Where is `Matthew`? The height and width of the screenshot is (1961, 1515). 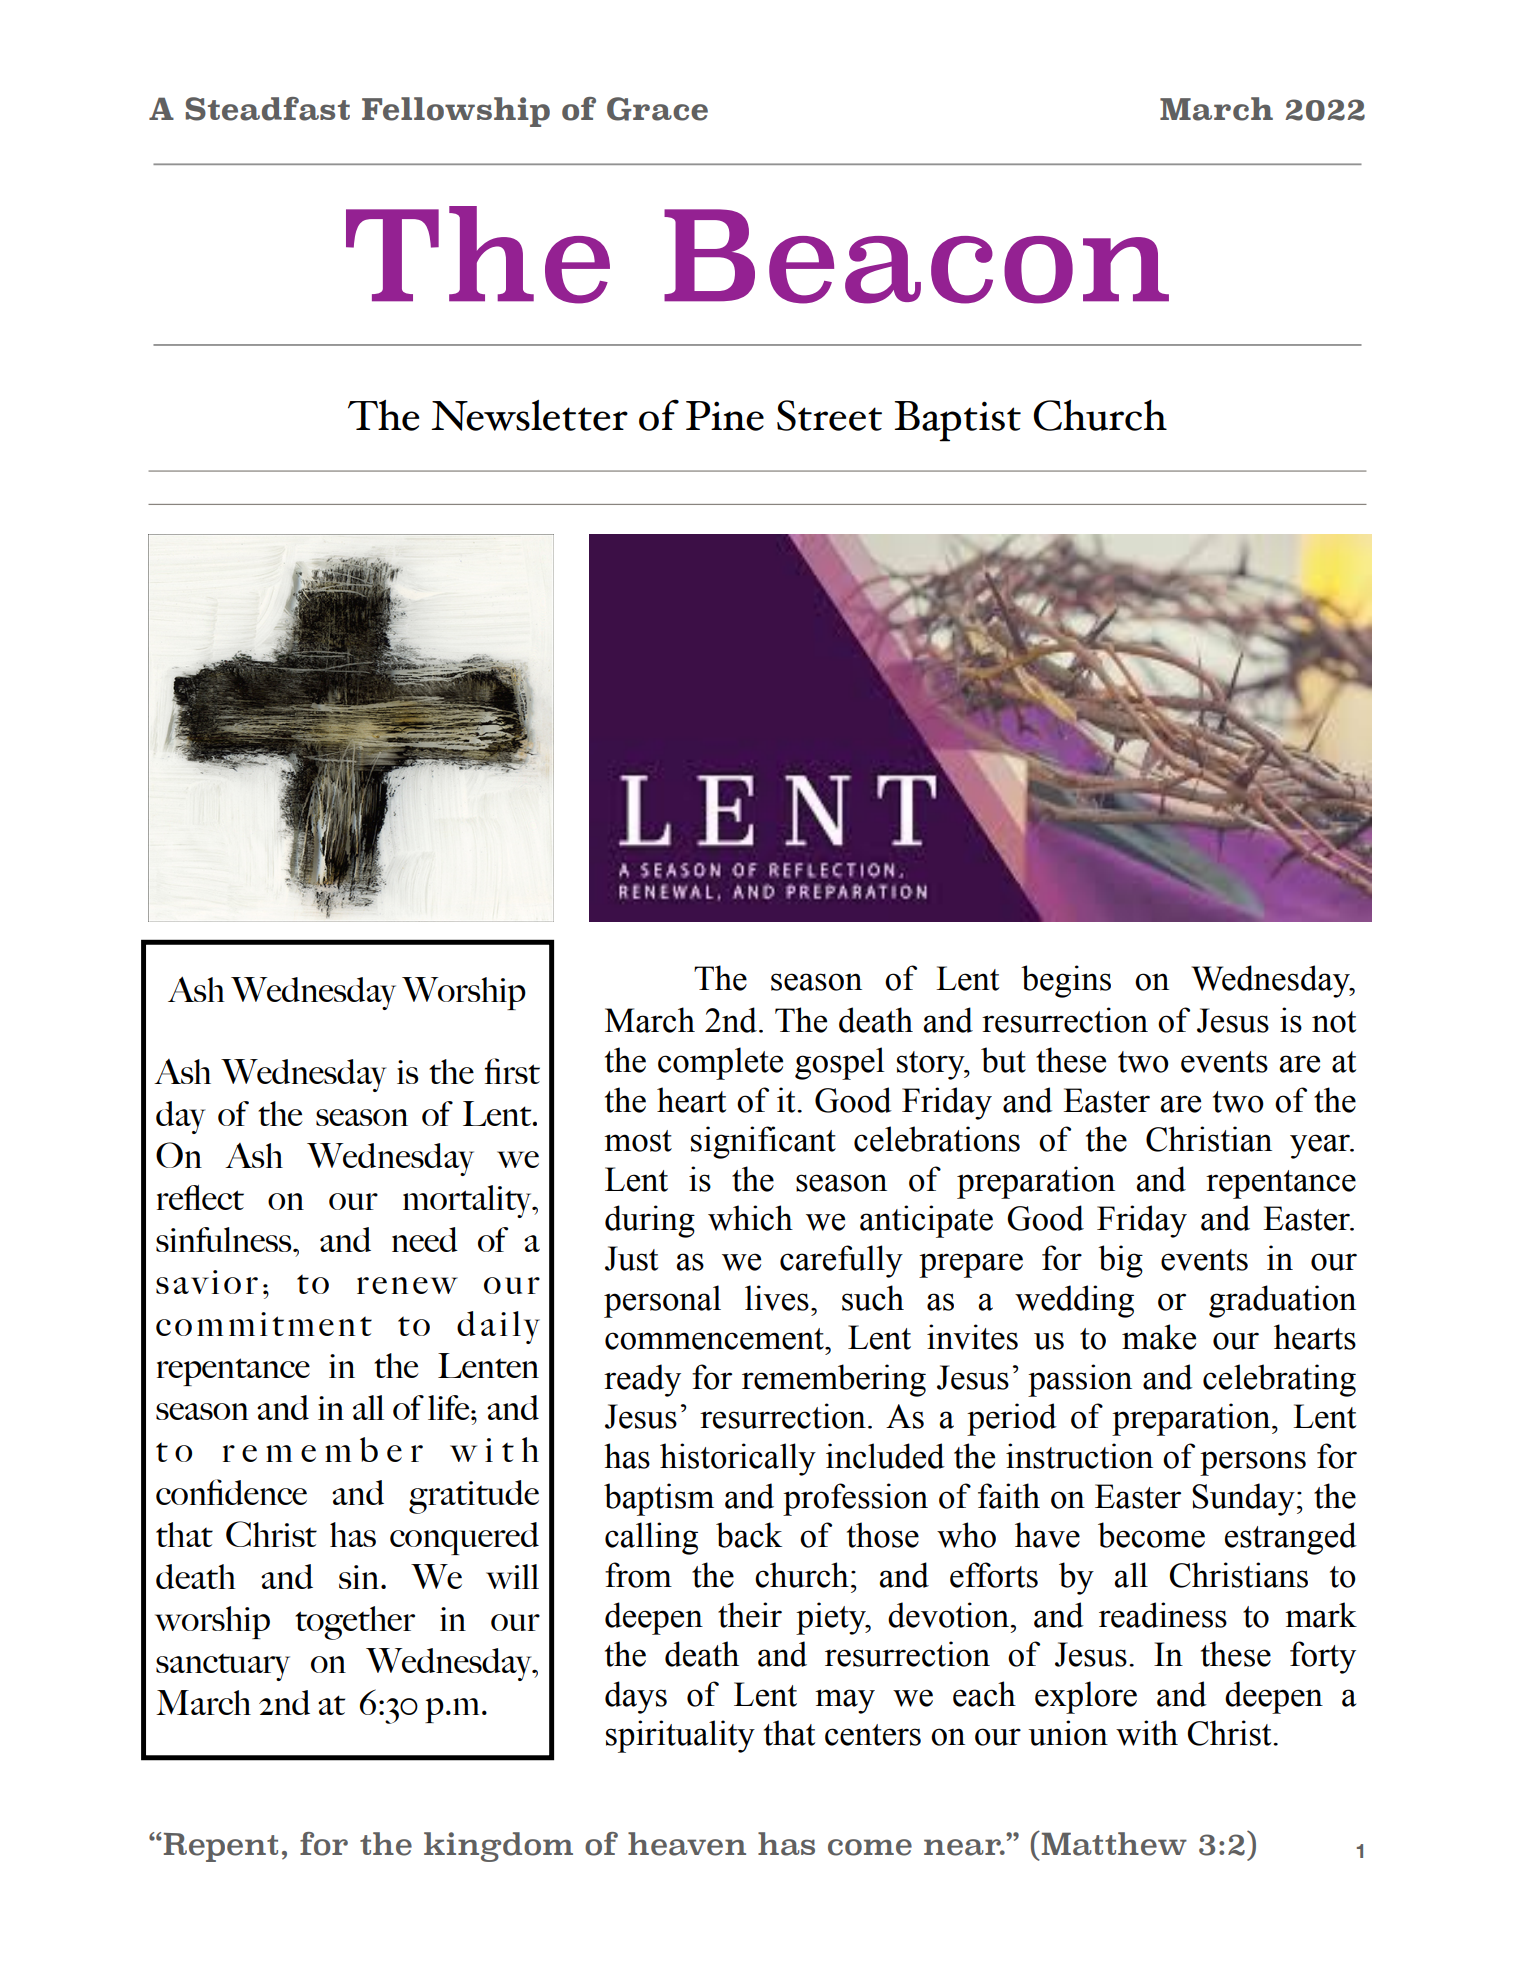 Matthew is located at coordinates (1114, 1844).
